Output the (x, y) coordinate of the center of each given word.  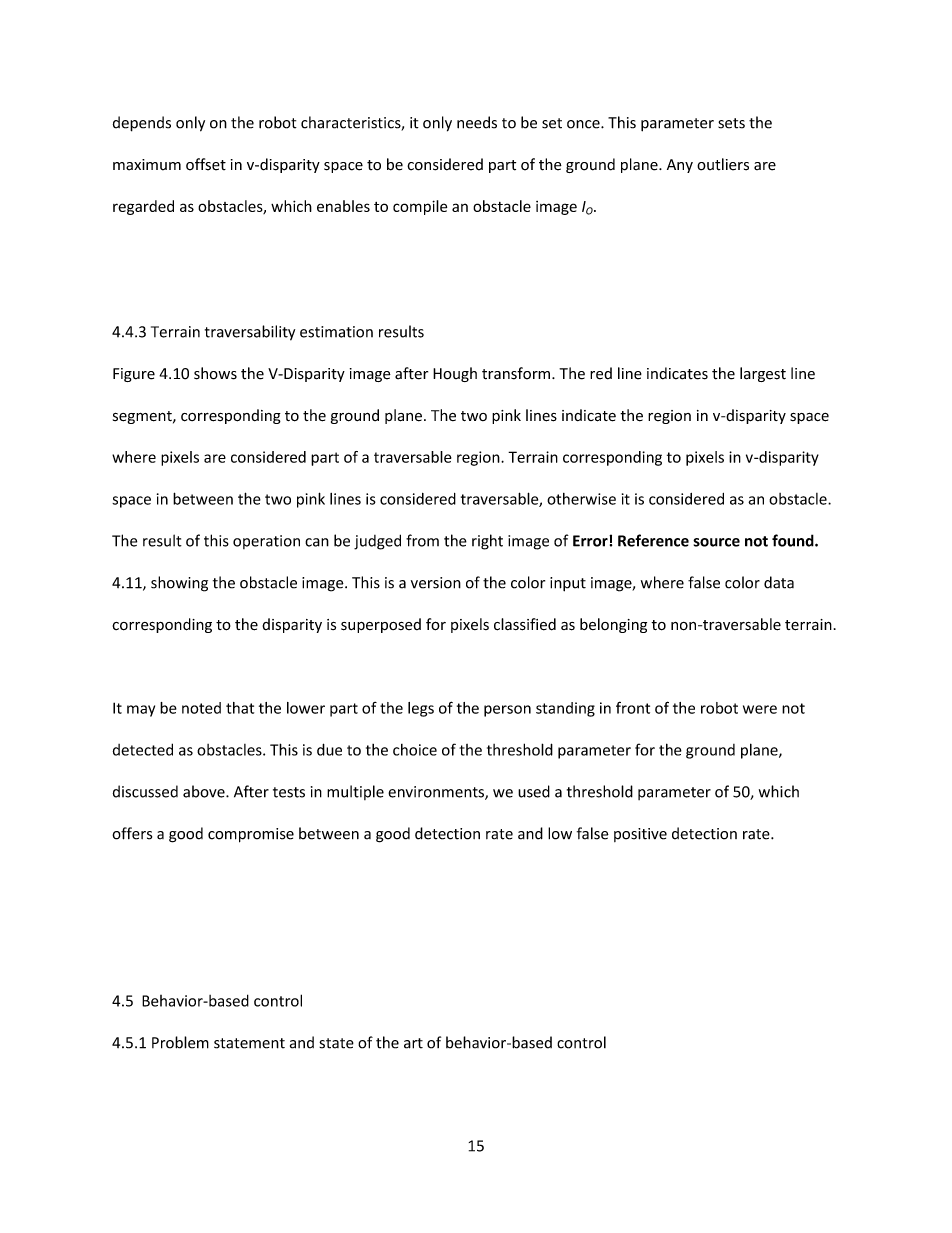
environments (437, 793)
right (487, 542)
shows (215, 373)
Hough (455, 374)
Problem (180, 1042)
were (760, 709)
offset (206, 164)
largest (763, 374)
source (716, 542)
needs (477, 122)
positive (640, 835)
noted (201, 708)
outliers (723, 164)
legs (421, 709)
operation (266, 542)
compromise (251, 835)
